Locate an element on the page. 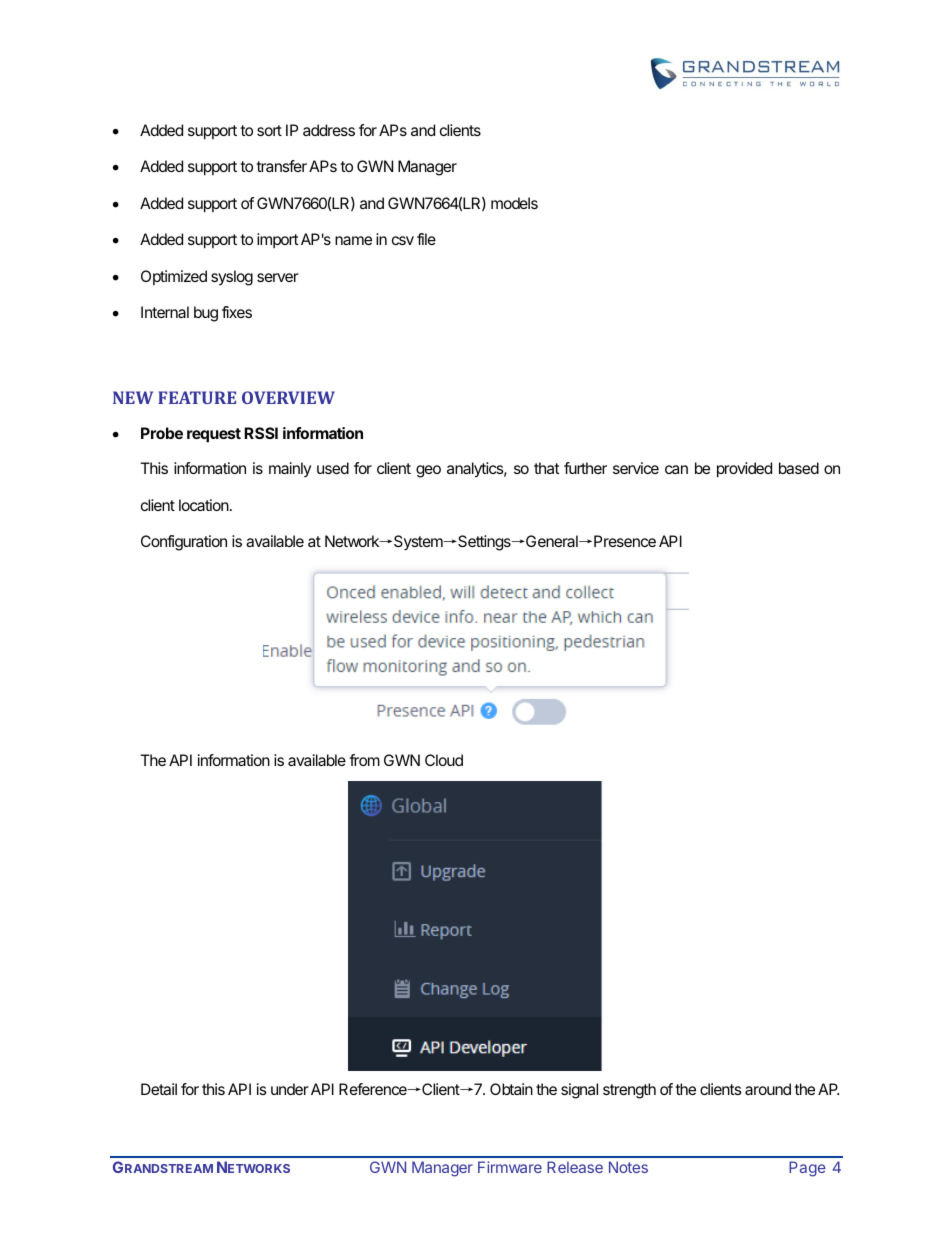 The image size is (952, 1233). location is located at coordinates (204, 505).
